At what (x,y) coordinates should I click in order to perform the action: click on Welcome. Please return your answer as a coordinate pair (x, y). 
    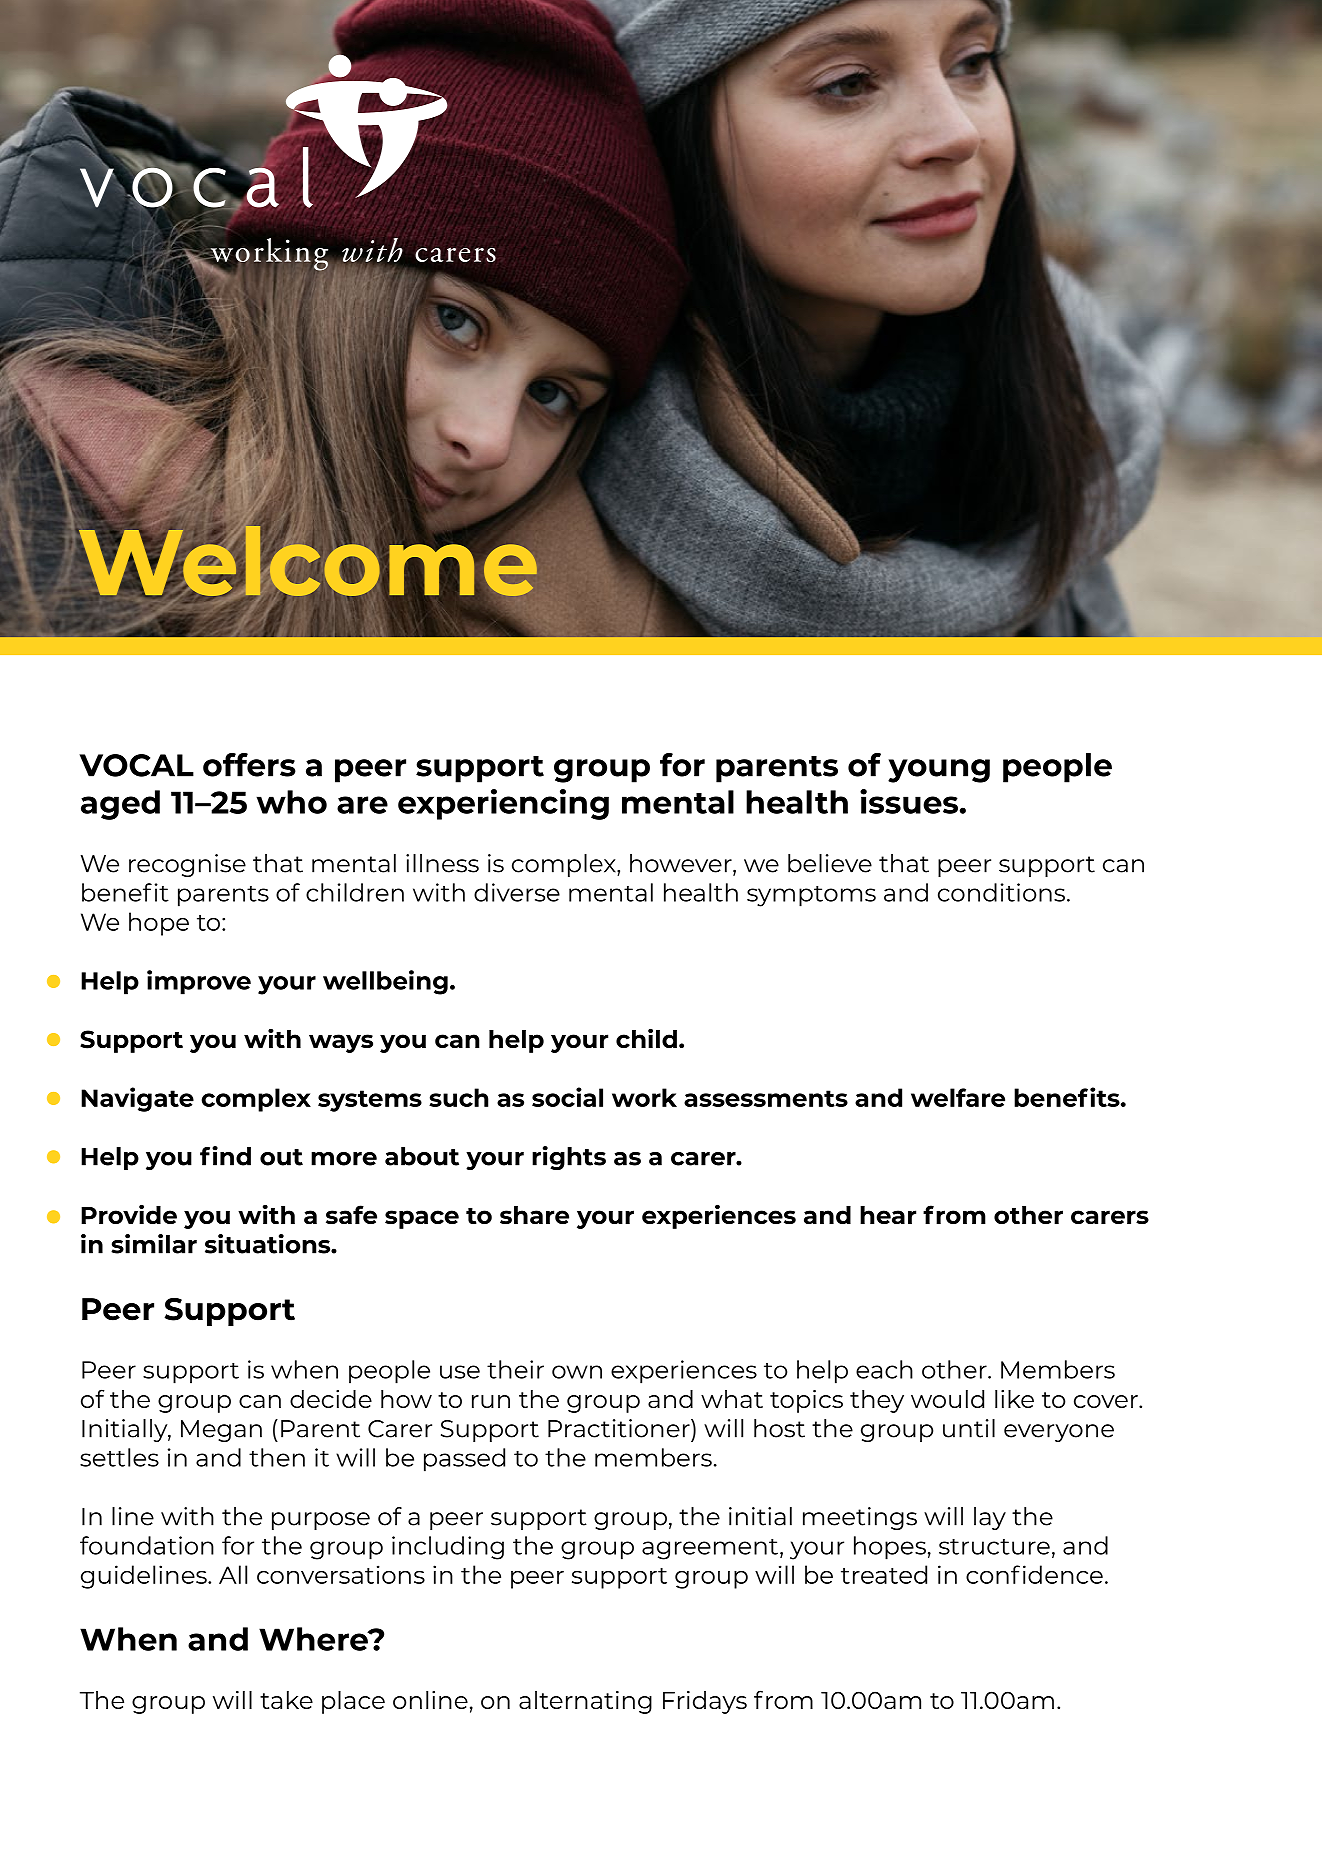
    Looking at the image, I should click on (308, 561).
